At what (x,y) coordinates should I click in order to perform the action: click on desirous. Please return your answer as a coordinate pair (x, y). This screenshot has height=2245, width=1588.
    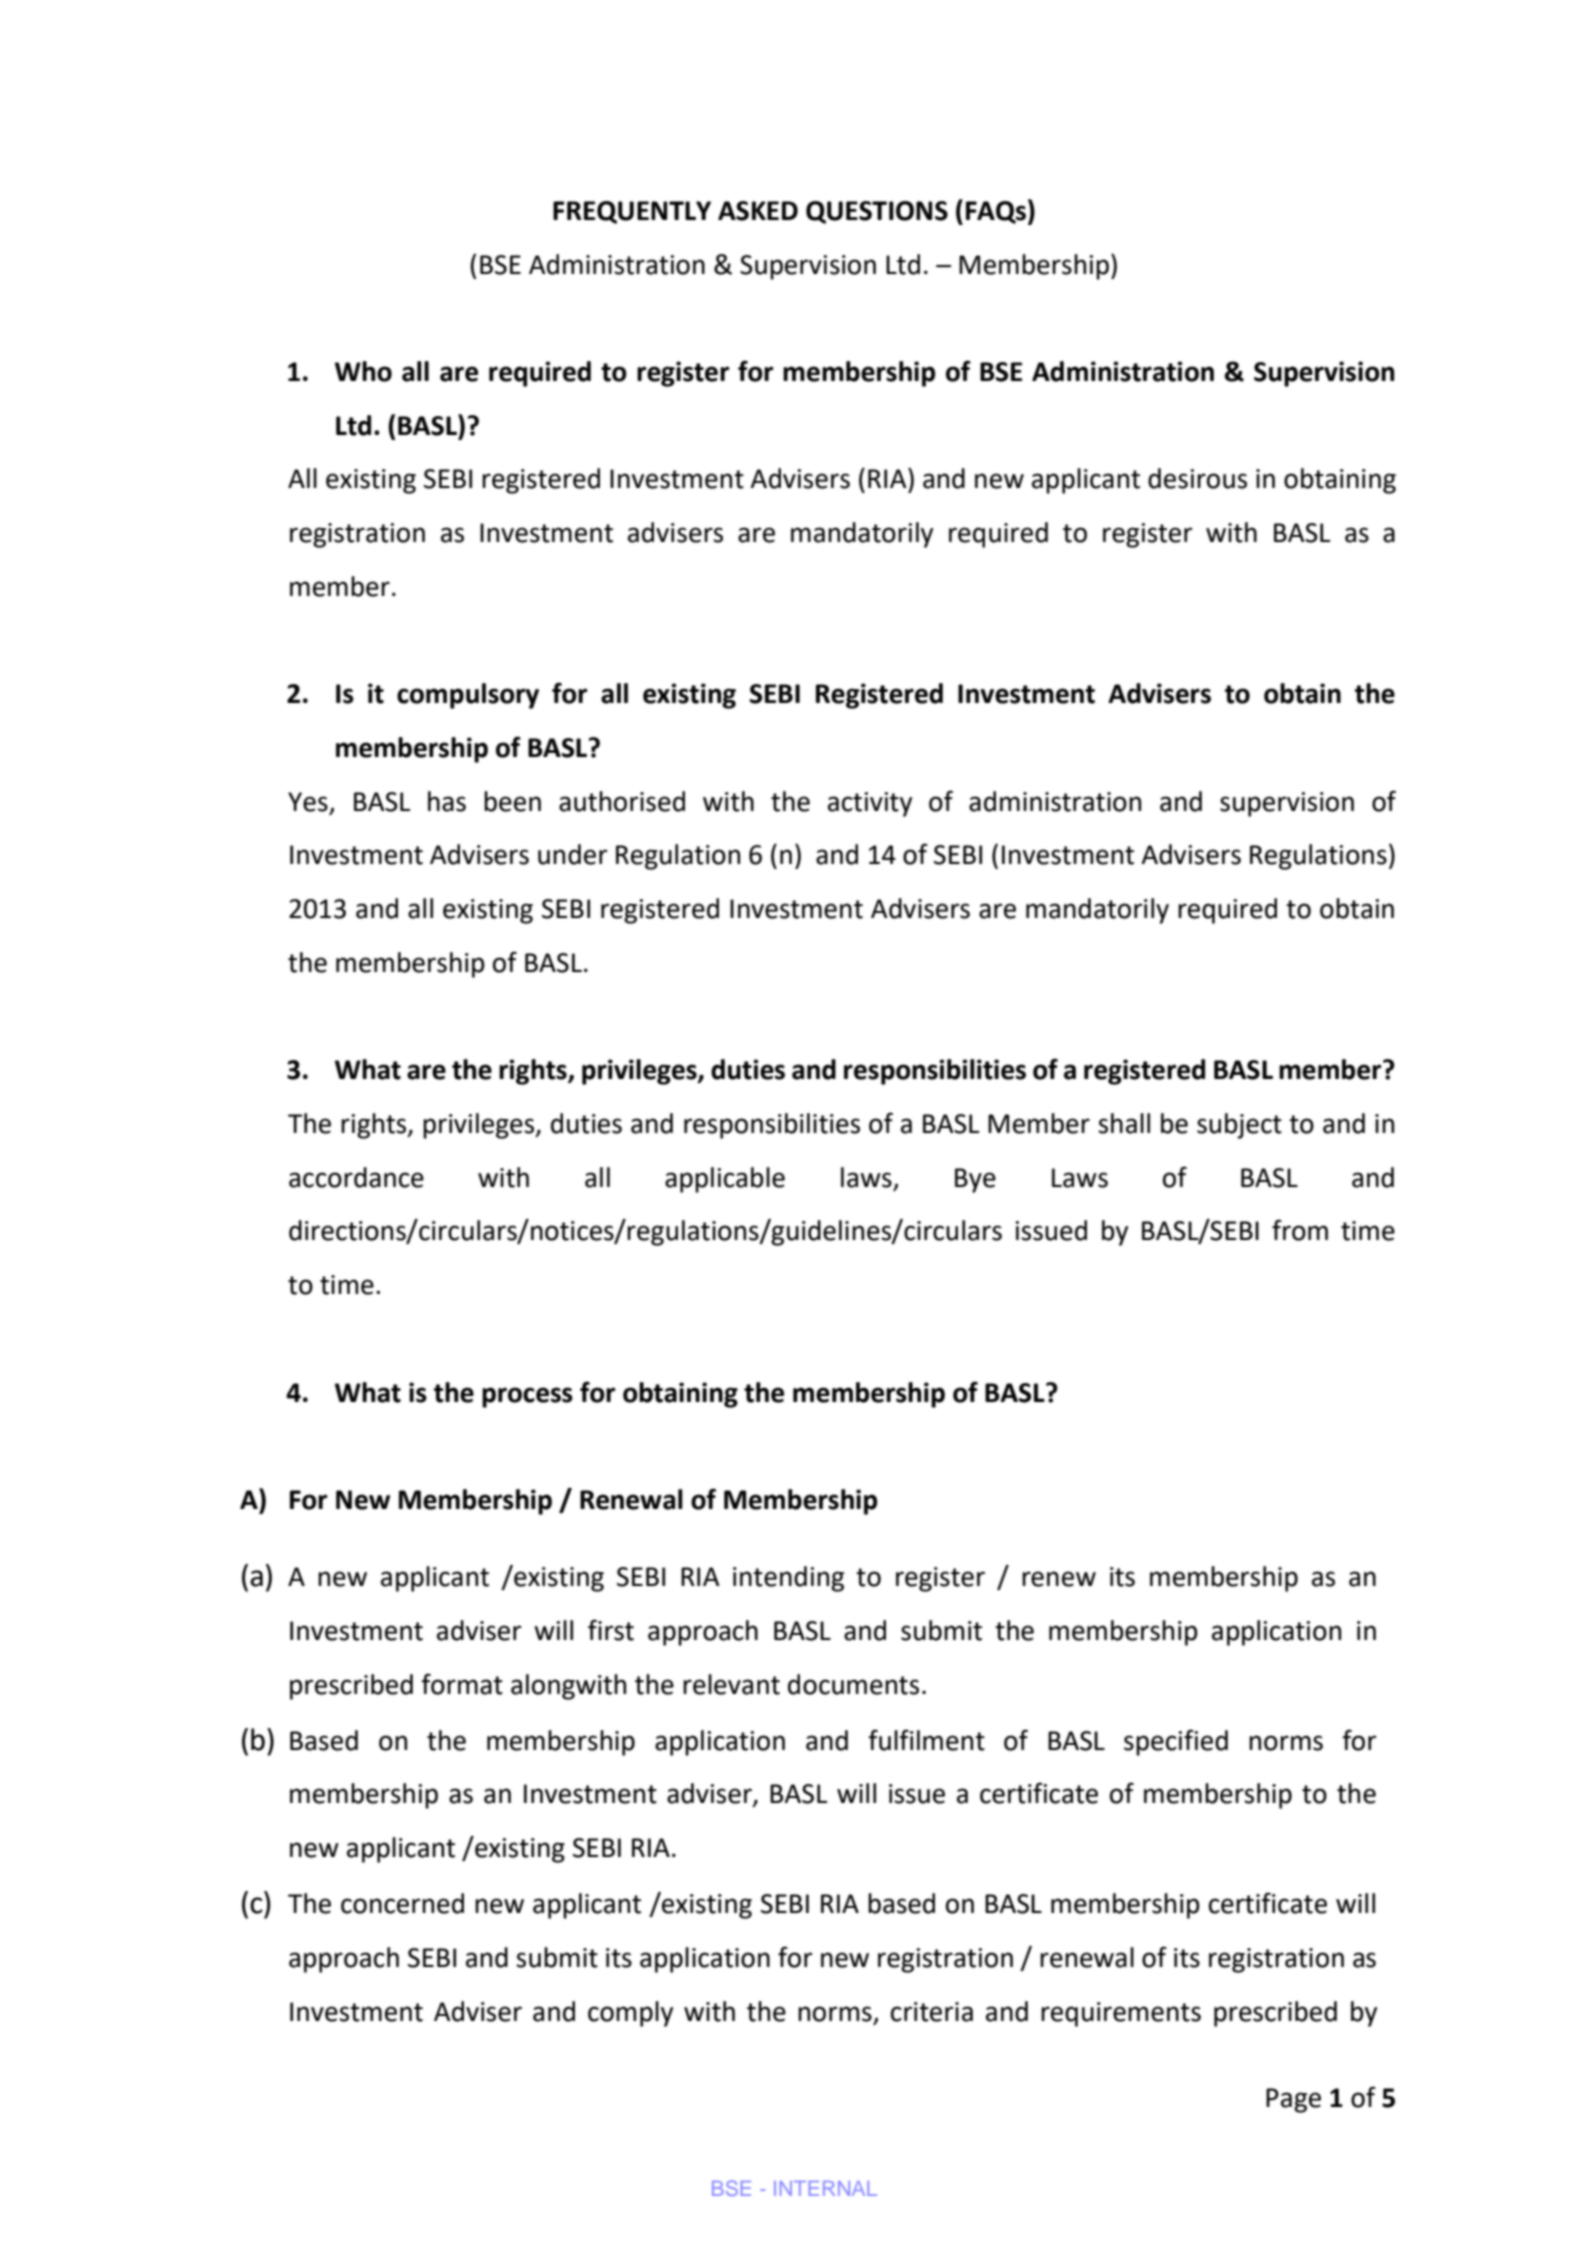
    Looking at the image, I should click on (1197, 478).
